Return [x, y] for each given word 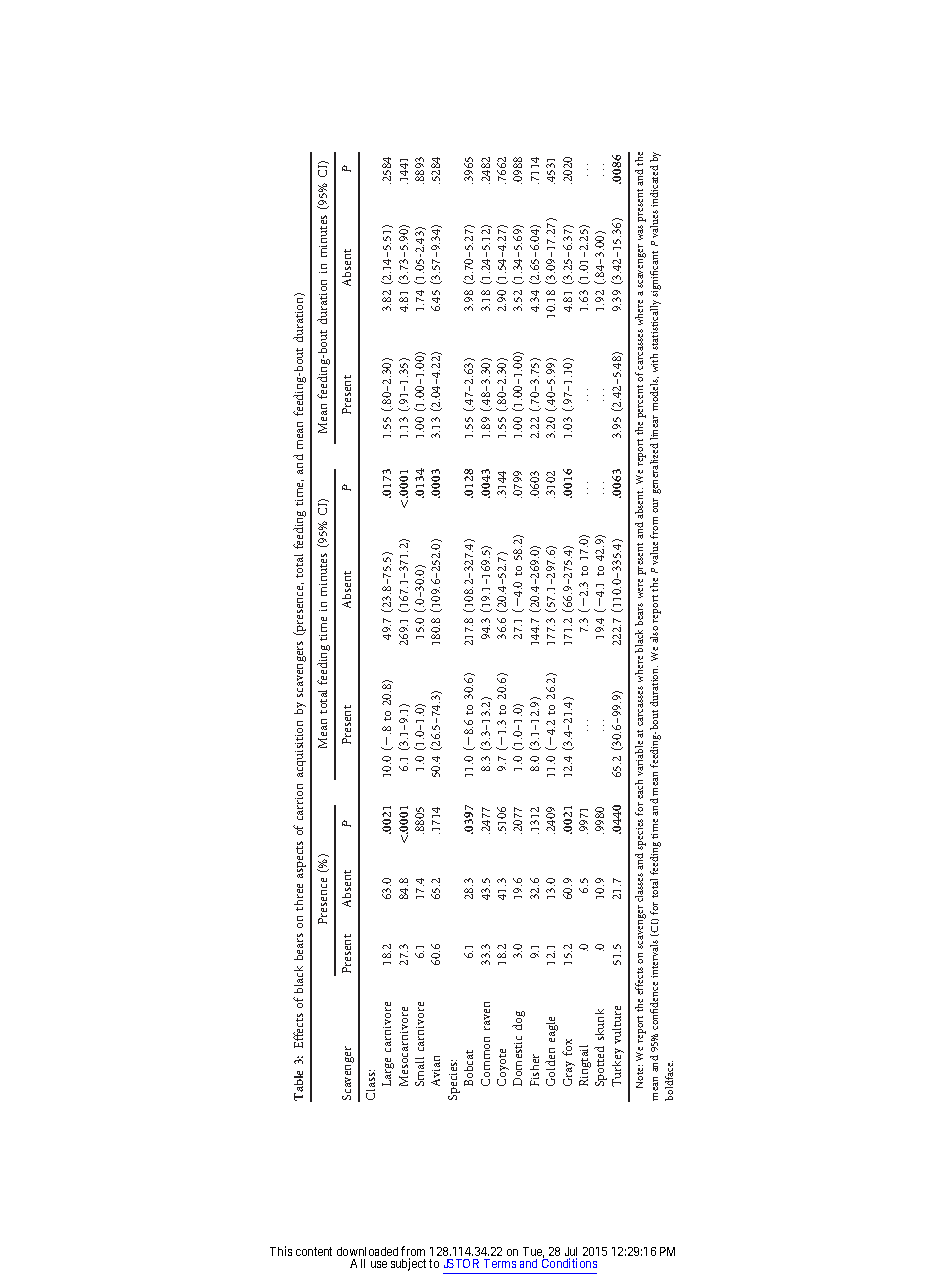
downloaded [367, 1251]
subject [408, 1264]
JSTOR [461, 1263]
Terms [500, 1263]
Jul [571, 1253]
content [314, 1251]
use [379, 1264]
